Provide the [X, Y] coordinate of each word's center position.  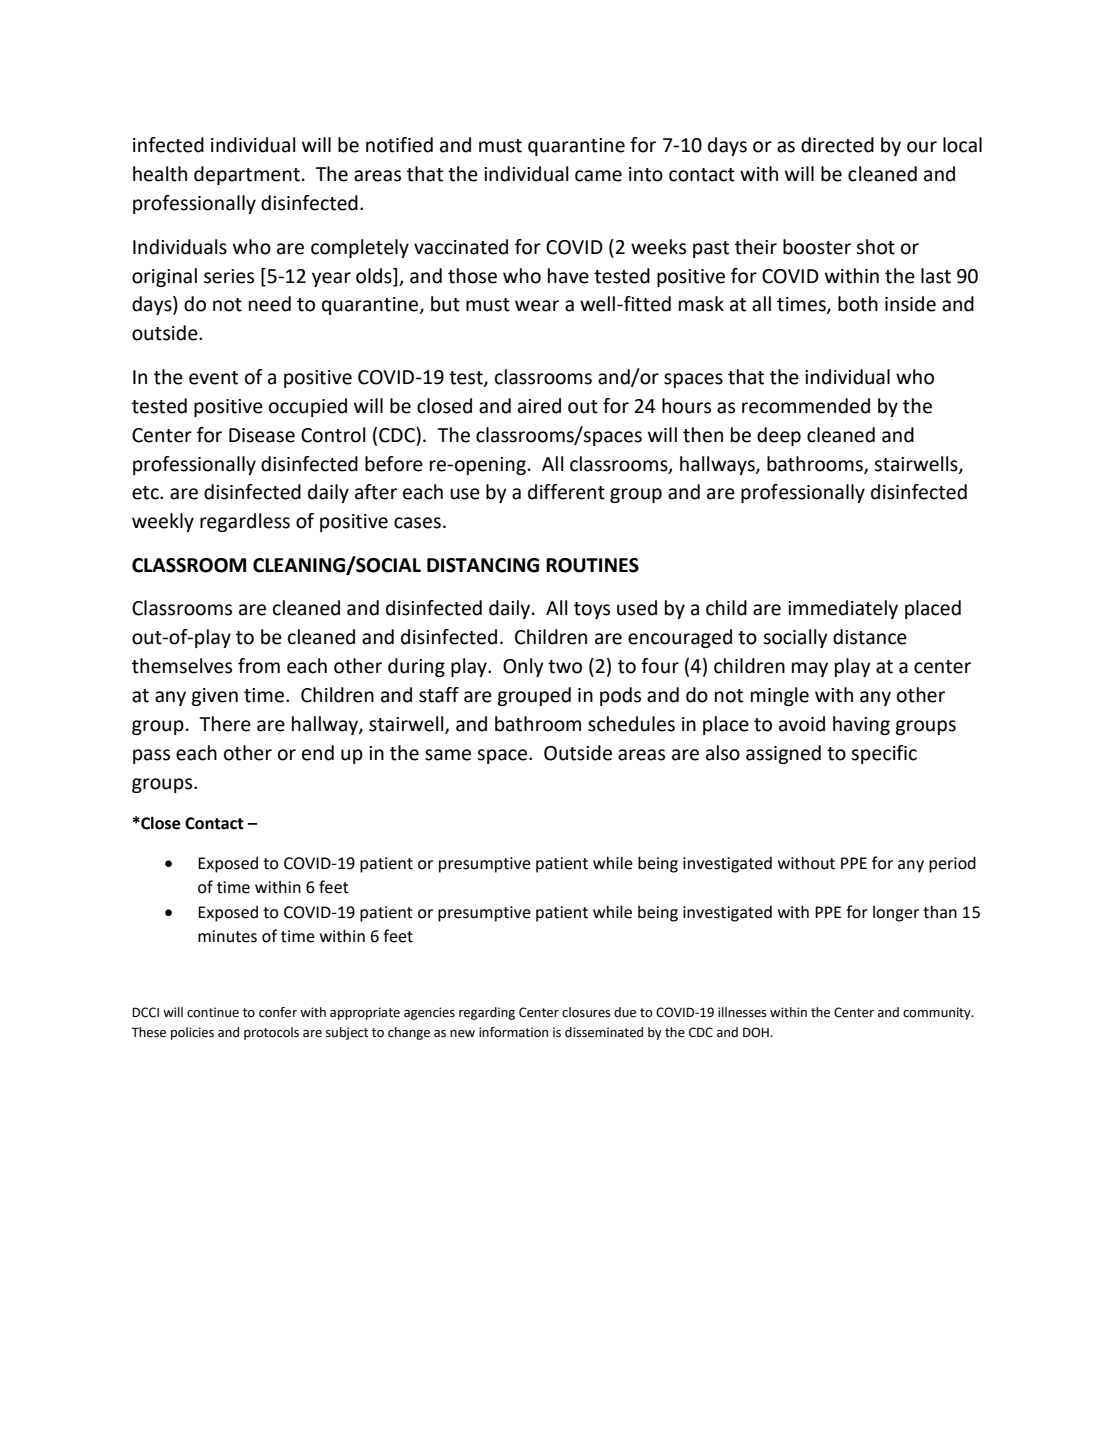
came [598, 176]
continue [213, 1012]
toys [592, 610]
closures [586, 1012]
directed [837, 145]
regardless [245, 522]
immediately [843, 609]
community [938, 1013]
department [247, 175]
